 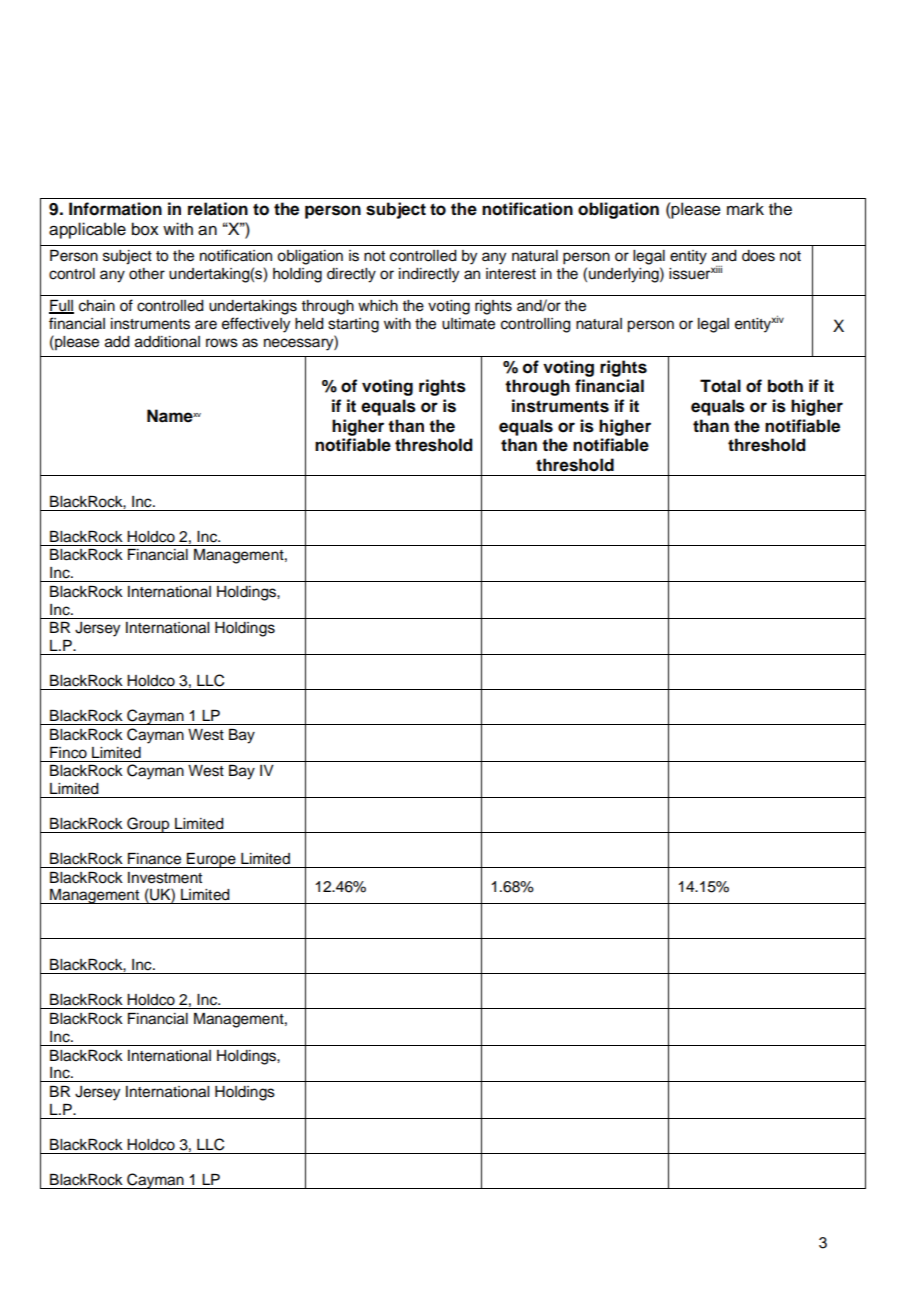 I want to click on both, so click(x=785, y=386).
